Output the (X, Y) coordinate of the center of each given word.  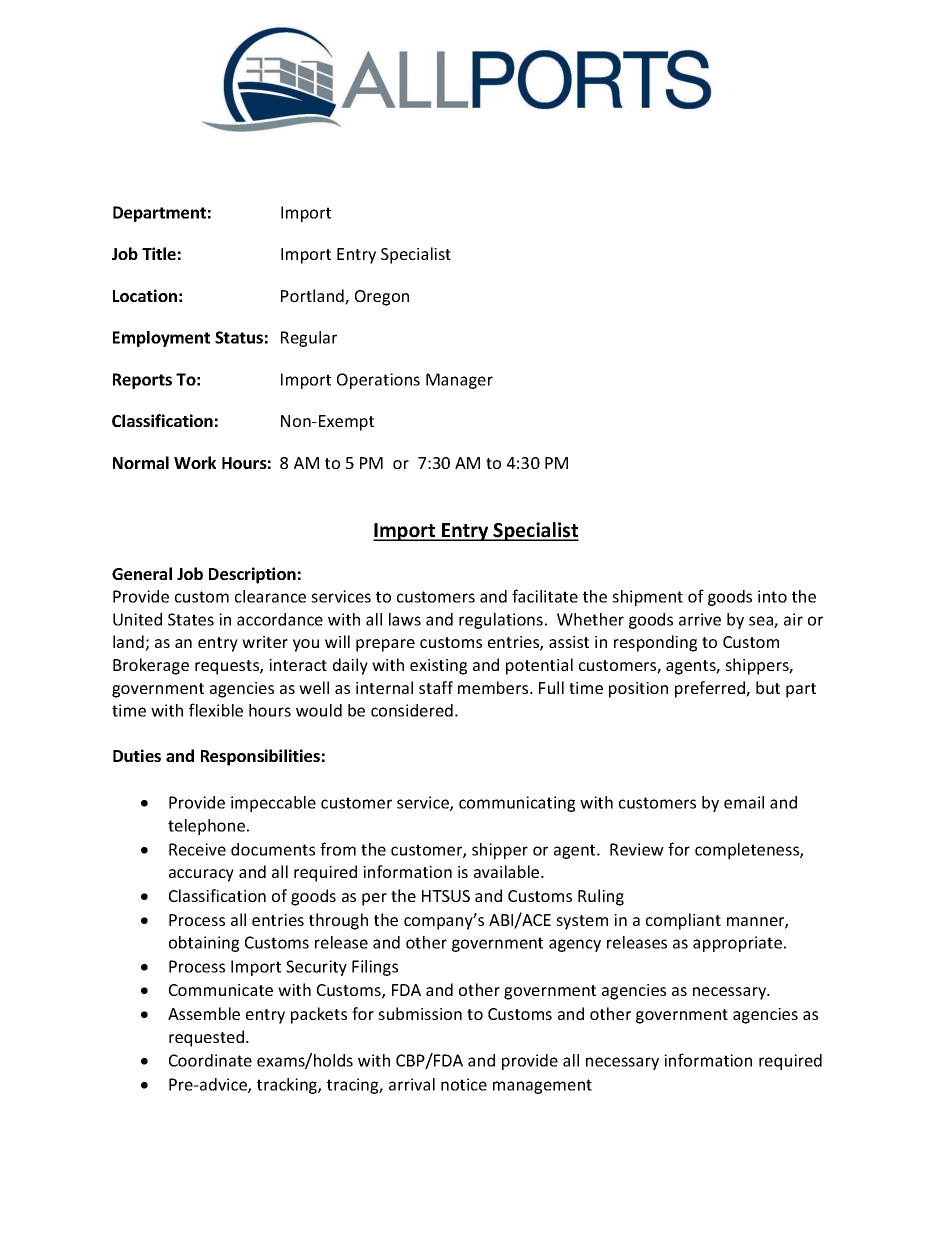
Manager (459, 381)
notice (464, 1084)
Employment (161, 339)
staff (436, 687)
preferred (711, 689)
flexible (216, 710)
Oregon (382, 298)
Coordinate (210, 1060)
